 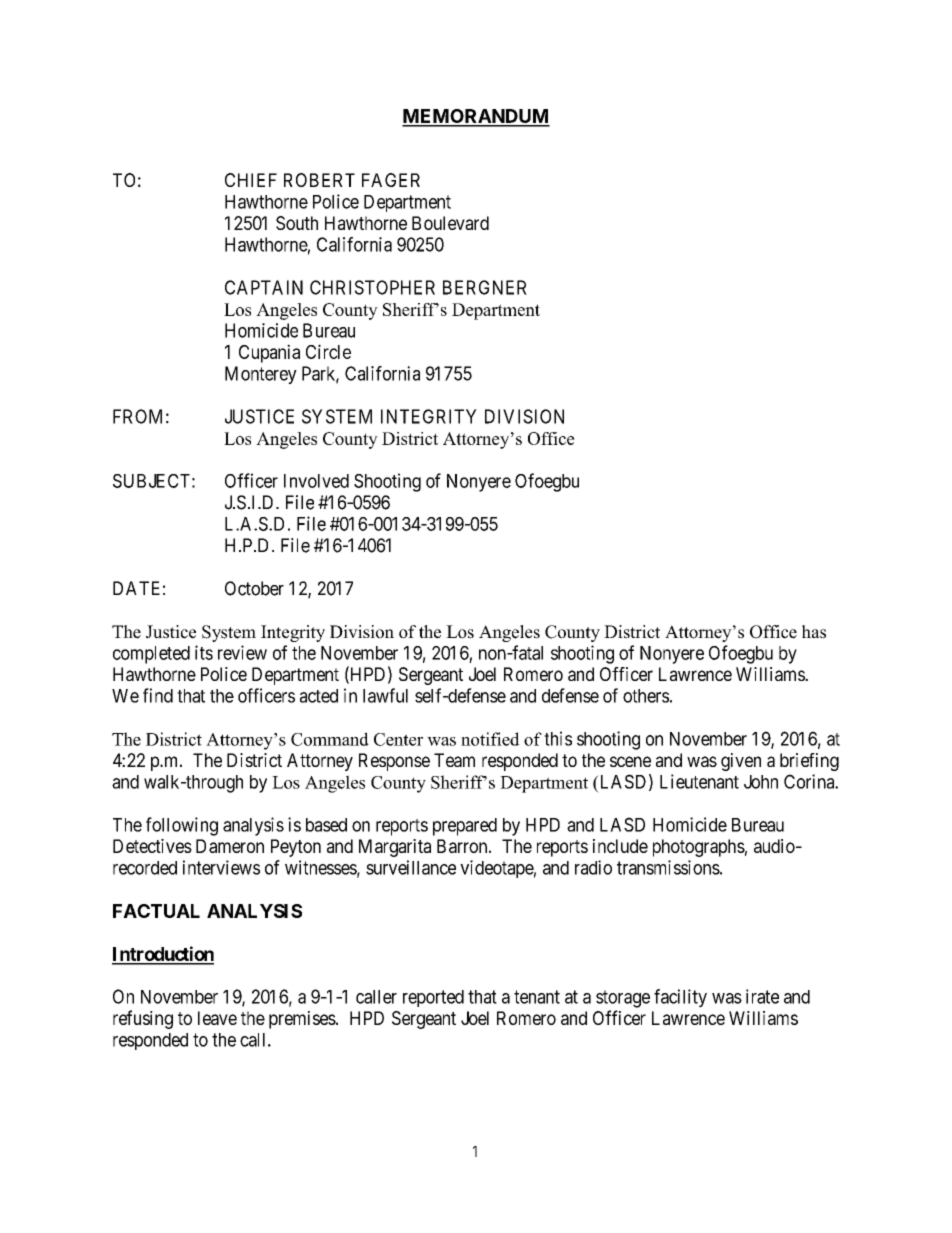 I want to click on notified, so click(x=490, y=739).
